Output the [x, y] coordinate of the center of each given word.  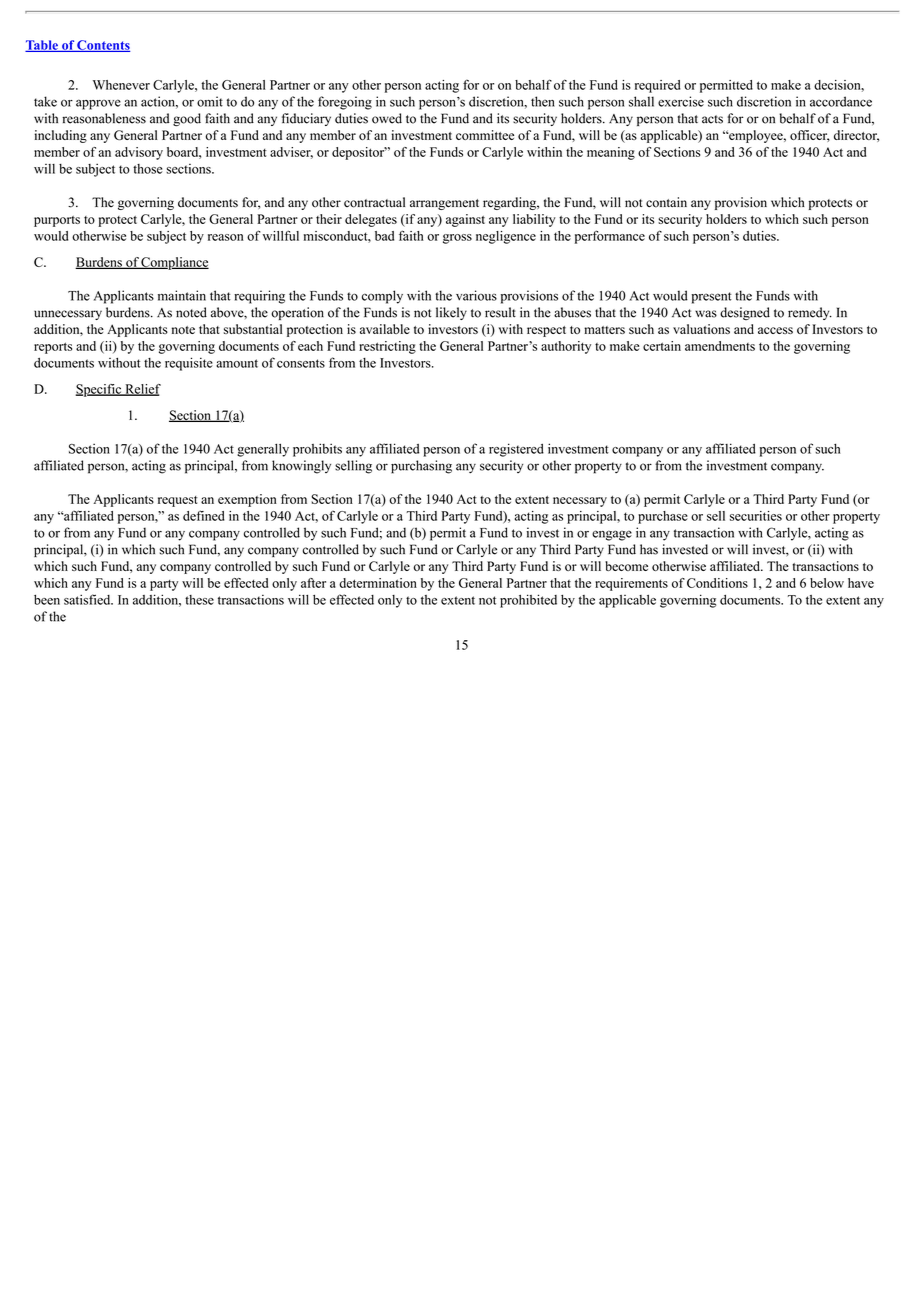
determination [378, 583]
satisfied [88, 599]
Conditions [717, 583]
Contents [102, 46]
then [543, 101]
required [657, 86]
